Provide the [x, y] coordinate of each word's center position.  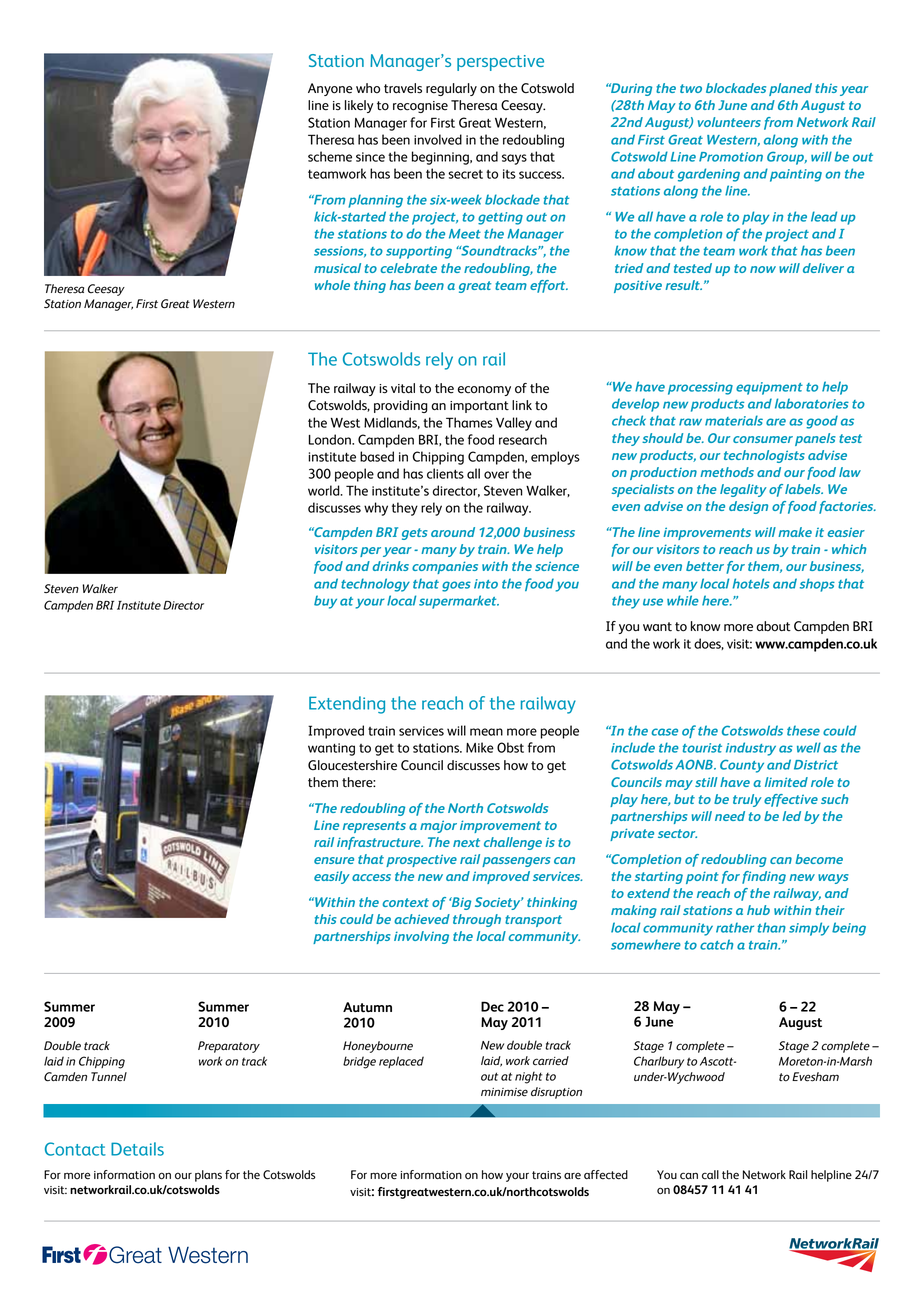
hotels [751, 583]
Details [137, 1149]
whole [332, 285]
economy [484, 391]
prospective [421, 860]
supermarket [459, 602]
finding [764, 877]
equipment [769, 388]
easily [332, 877]
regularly [451, 89]
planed [790, 89]
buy [325, 602]
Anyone [330, 89]
